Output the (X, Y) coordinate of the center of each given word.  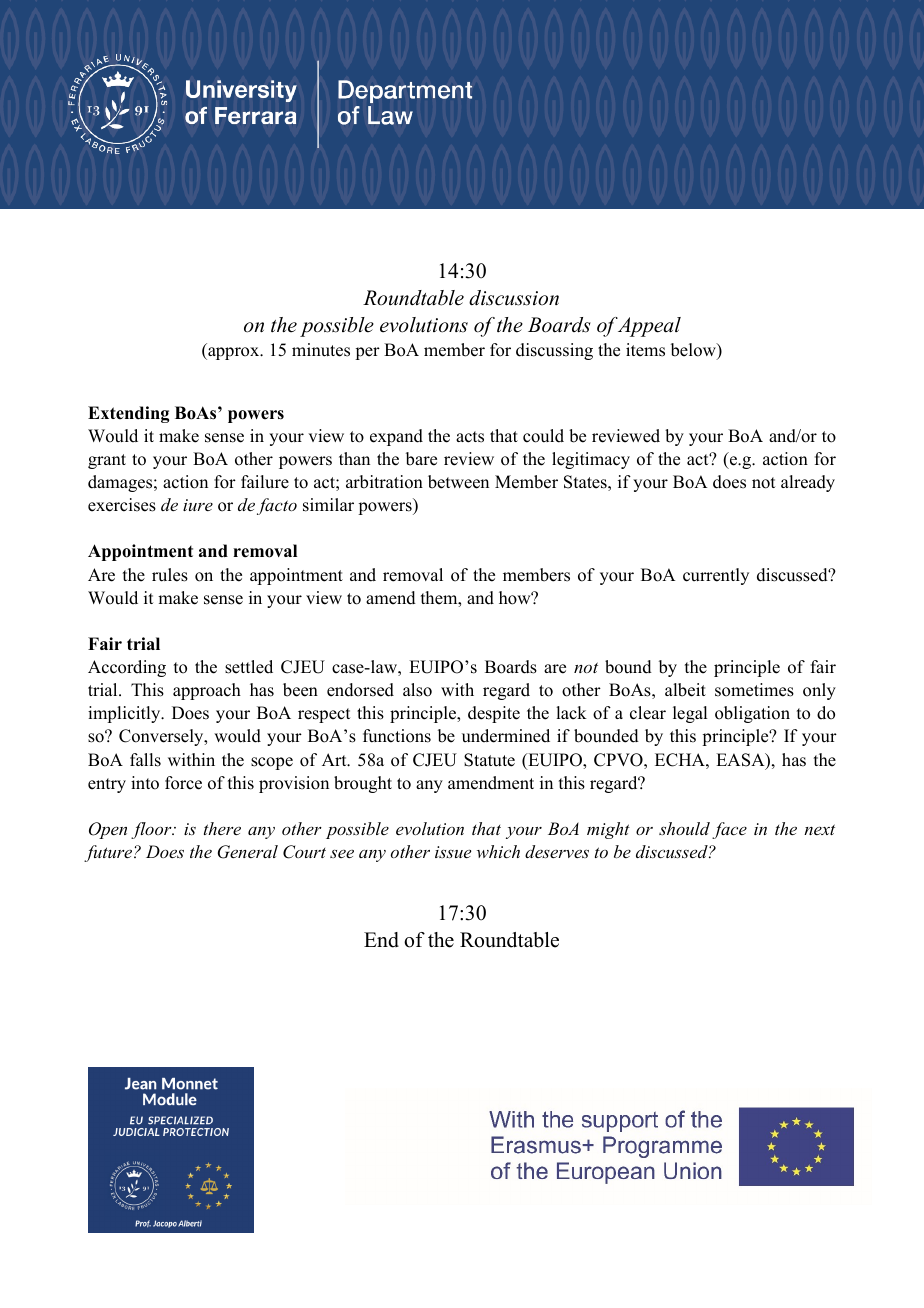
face (729, 830)
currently (716, 576)
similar (328, 505)
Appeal (649, 327)
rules (170, 575)
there (222, 828)
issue (453, 852)
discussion (514, 298)
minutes (321, 350)
